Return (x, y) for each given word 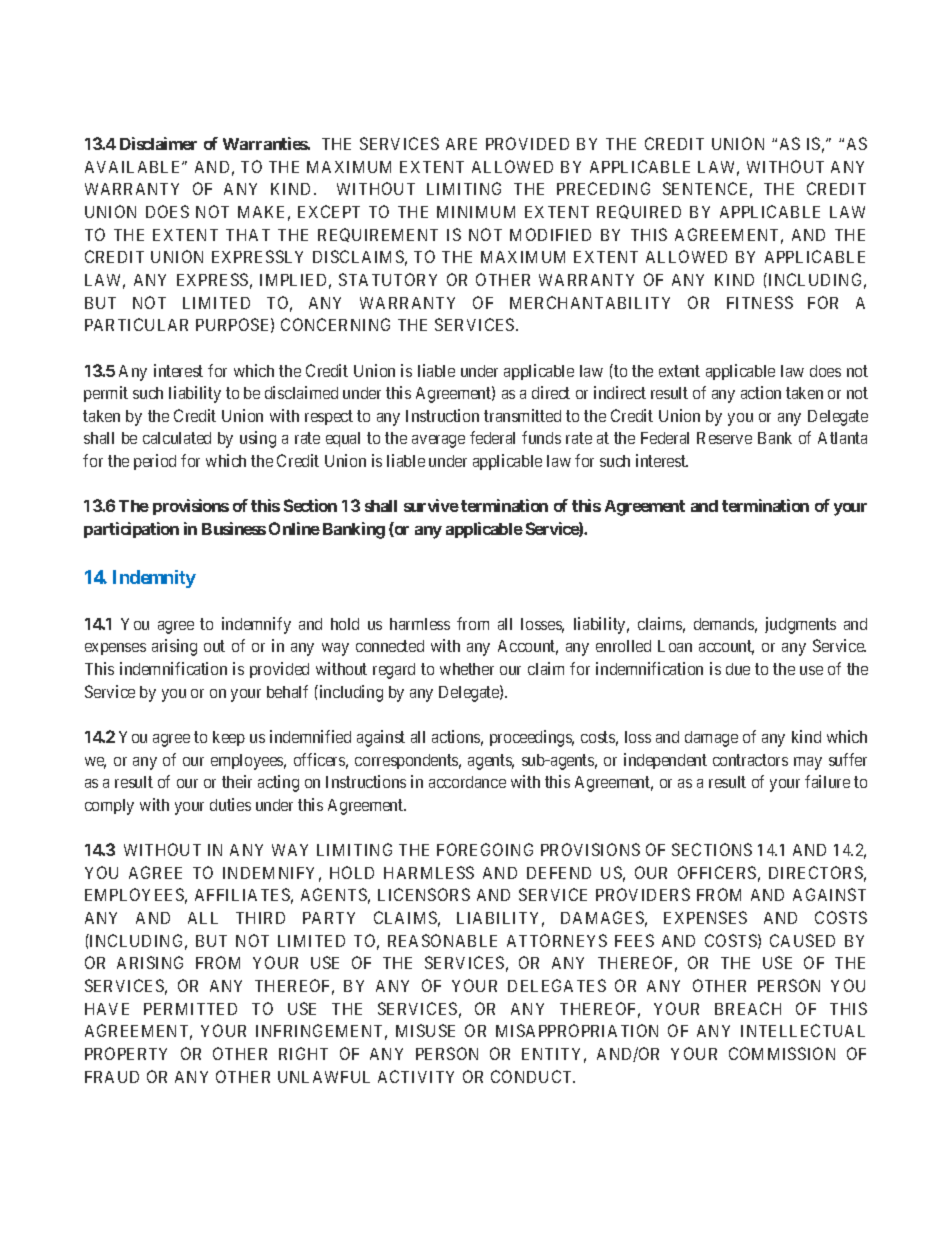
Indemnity (154, 579)
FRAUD (112, 1077)
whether (467, 669)
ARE (461, 144)
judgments (800, 625)
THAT (248, 235)
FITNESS (760, 302)
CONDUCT (533, 1076)
